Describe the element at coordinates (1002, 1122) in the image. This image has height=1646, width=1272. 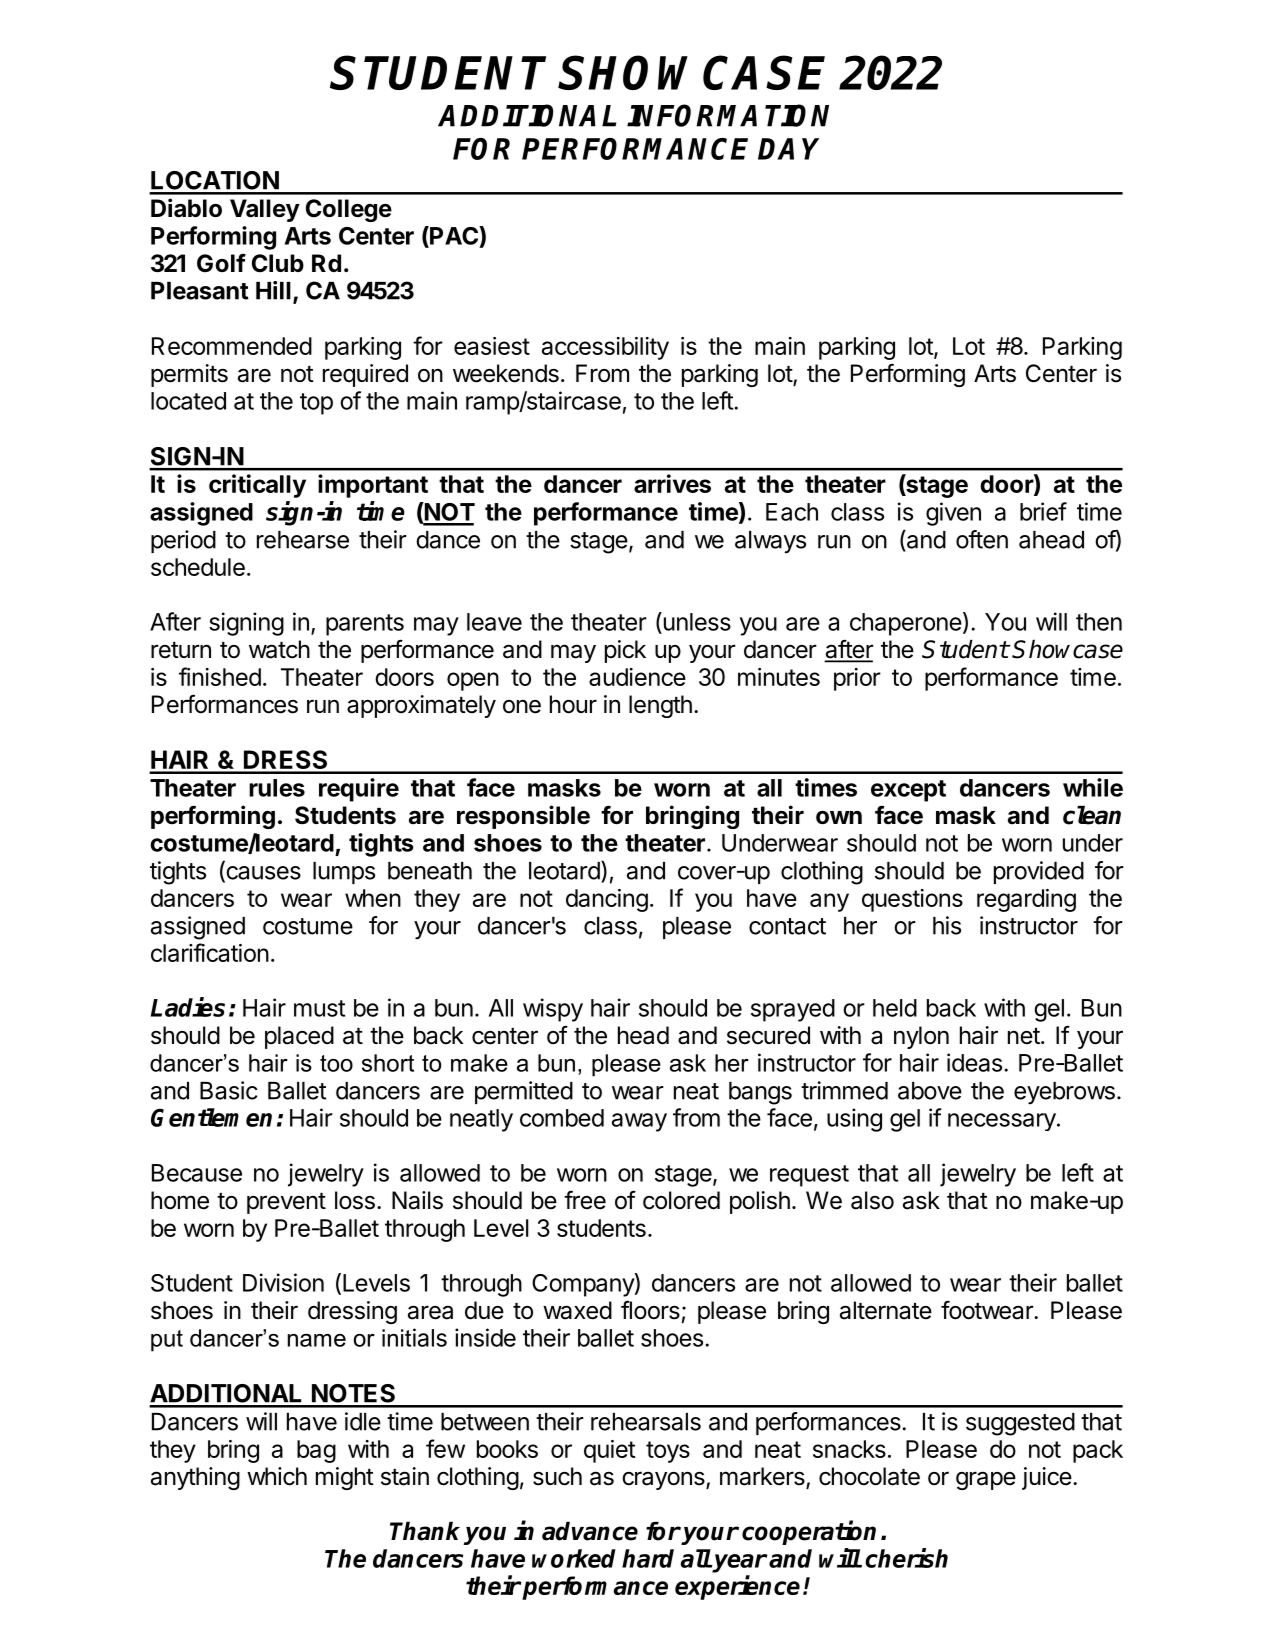
I see `necessary` at that location.
